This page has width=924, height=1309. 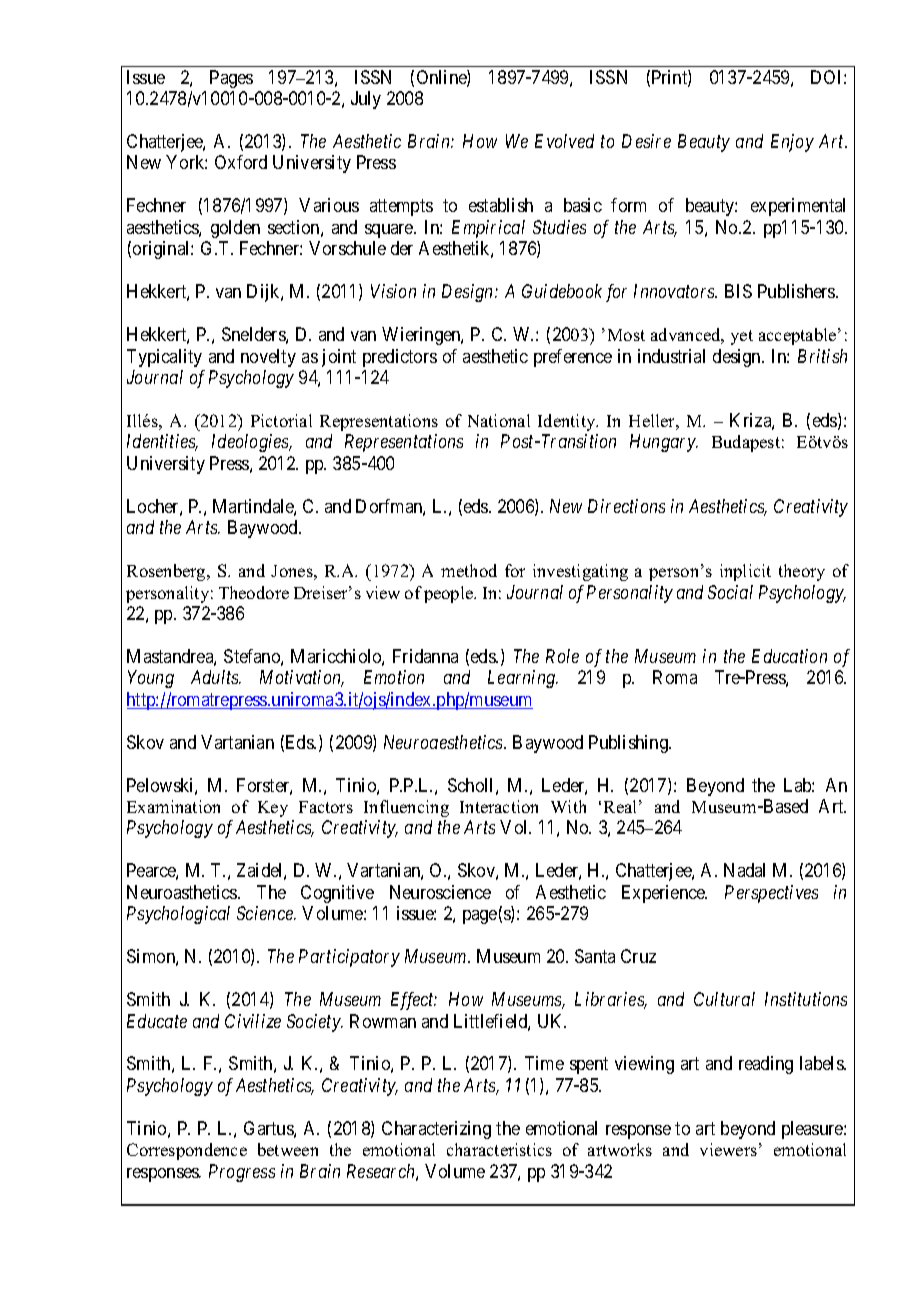 I want to click on Interaction, so click(x=499, y=806).
